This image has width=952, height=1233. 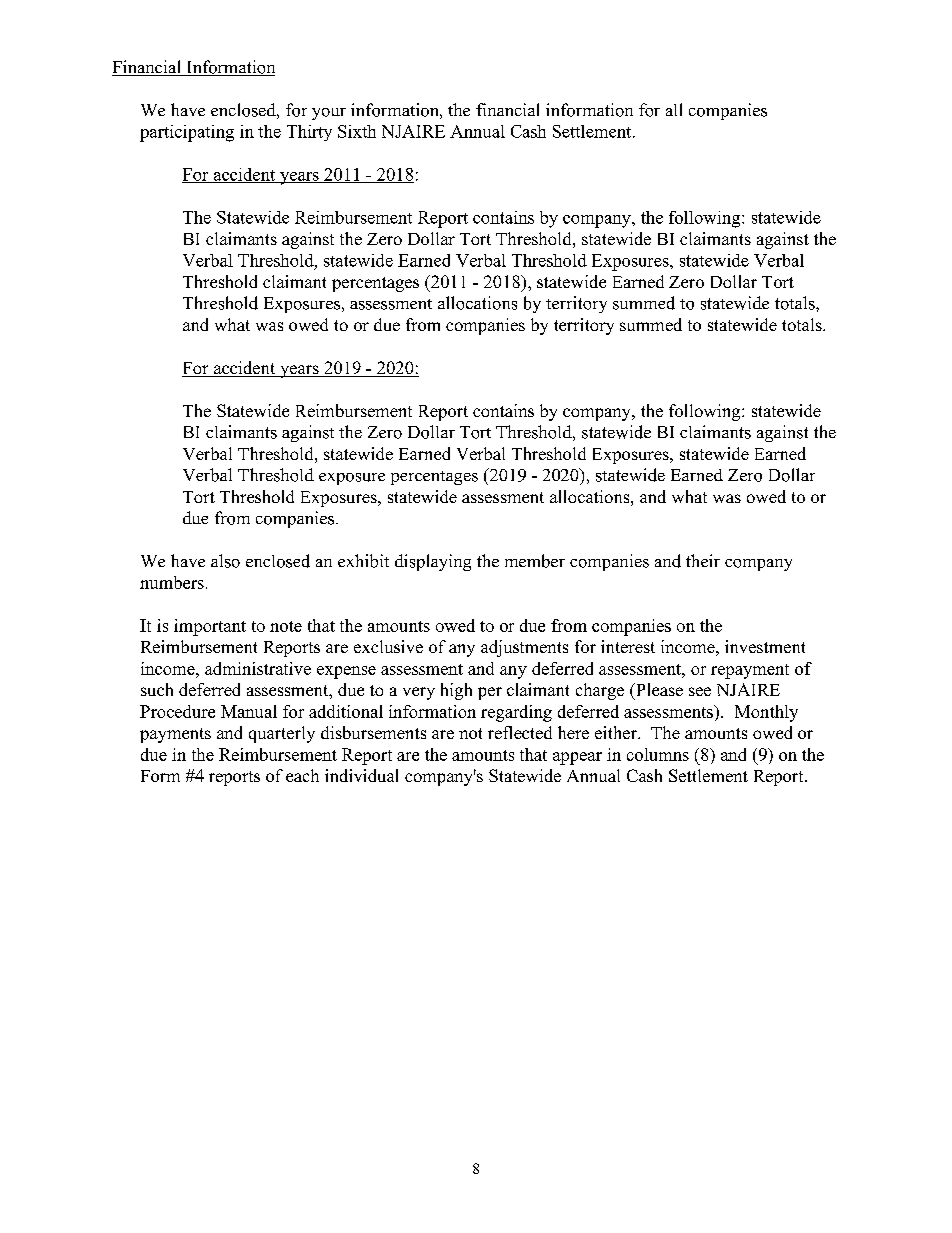 I want to click on Thirty, so click(x=309, y=133).
